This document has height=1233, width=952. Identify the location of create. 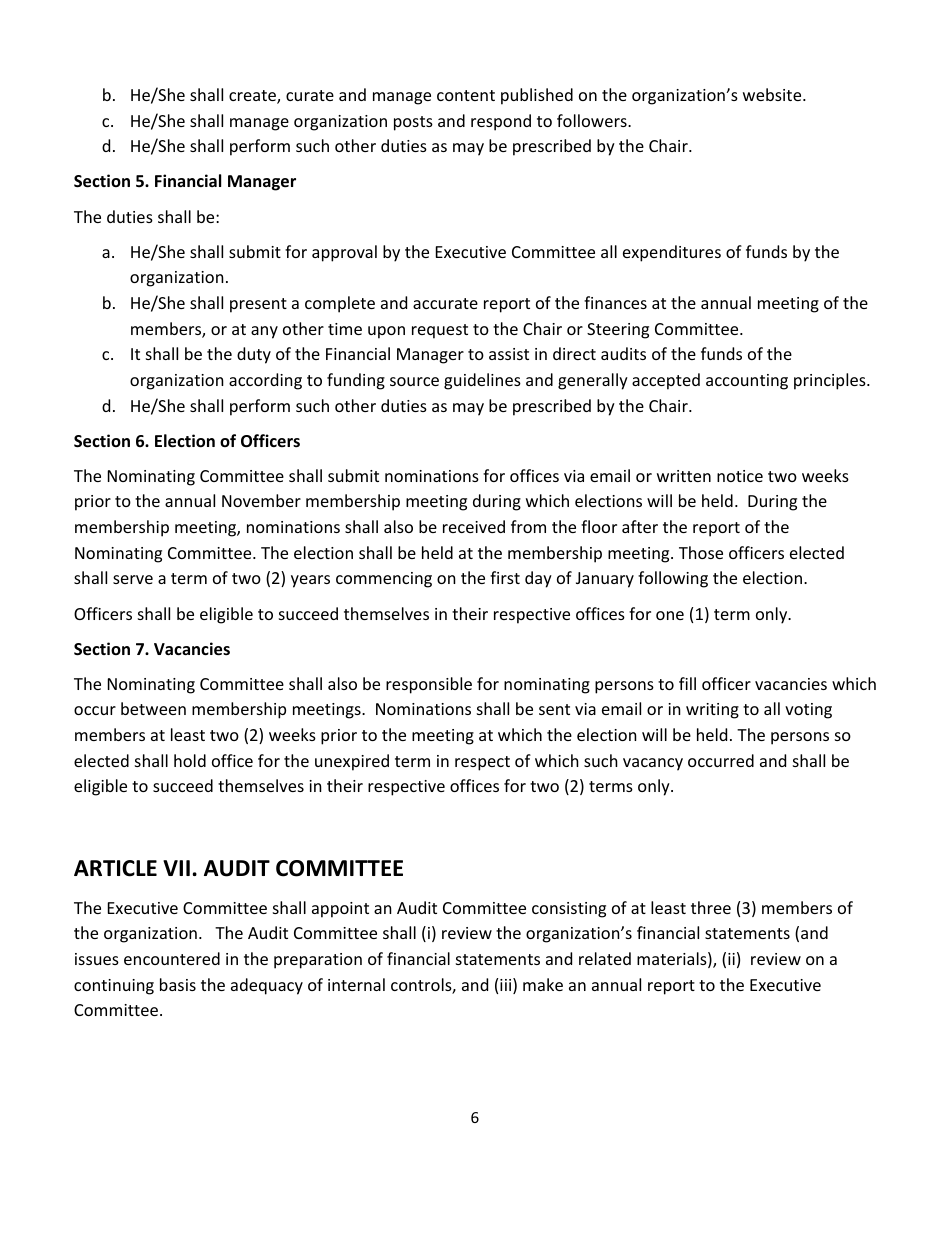
(253, 97).
